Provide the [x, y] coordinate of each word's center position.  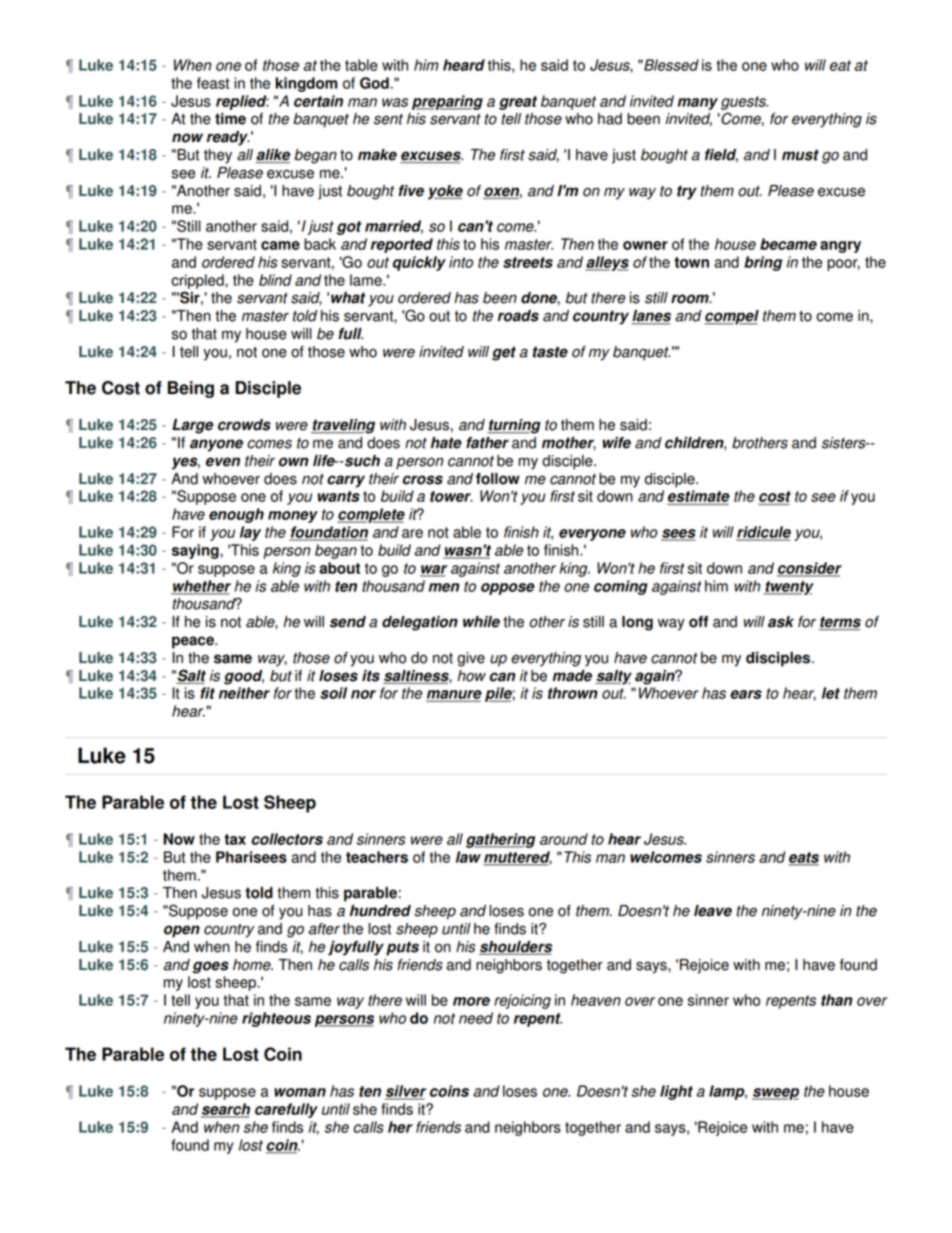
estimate [699, 496]
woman [300, 1092]
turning [514, 426]
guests [744, 103]
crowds [244, 425]
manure [454, 696]
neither [244, 693]
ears [746, 694]
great [518, 103]
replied [242, 102]
